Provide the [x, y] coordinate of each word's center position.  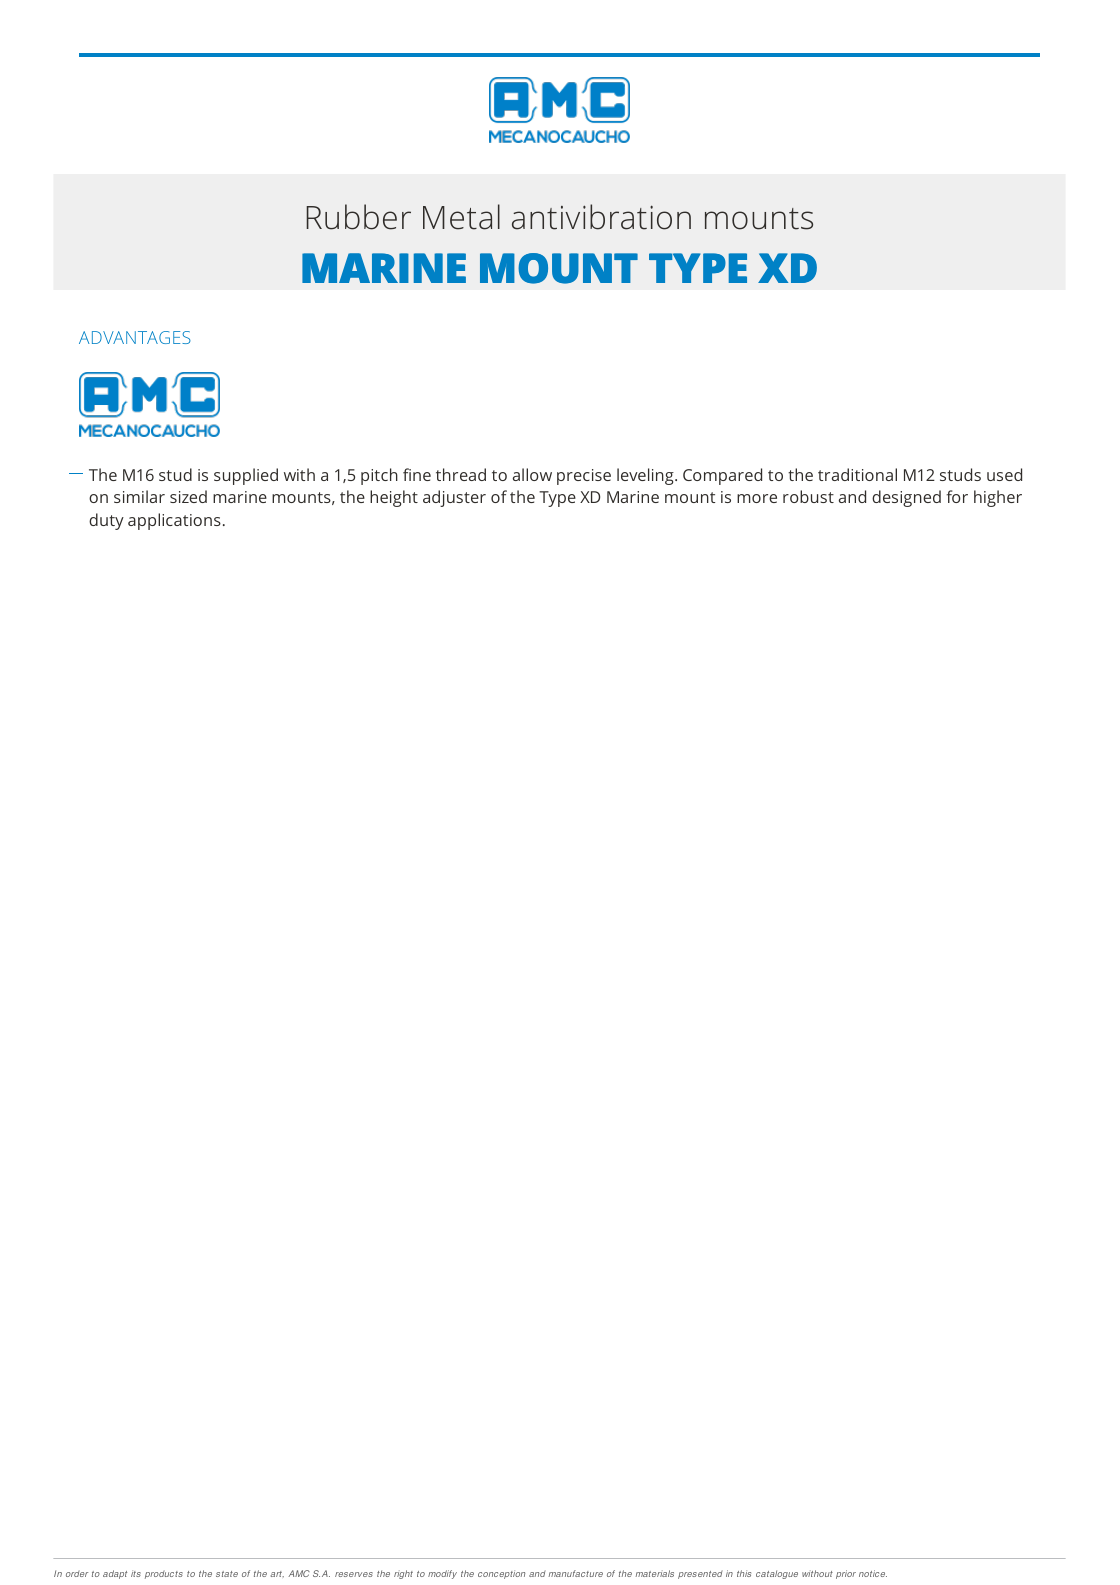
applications [174, 521]
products [164, 1574]
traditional [857, 474]
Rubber [358, 217]
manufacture [576, 1573]
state [227, 1574]
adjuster [454, 498]
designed [906, 498]
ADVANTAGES [135, 337]
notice [873, 1573]
